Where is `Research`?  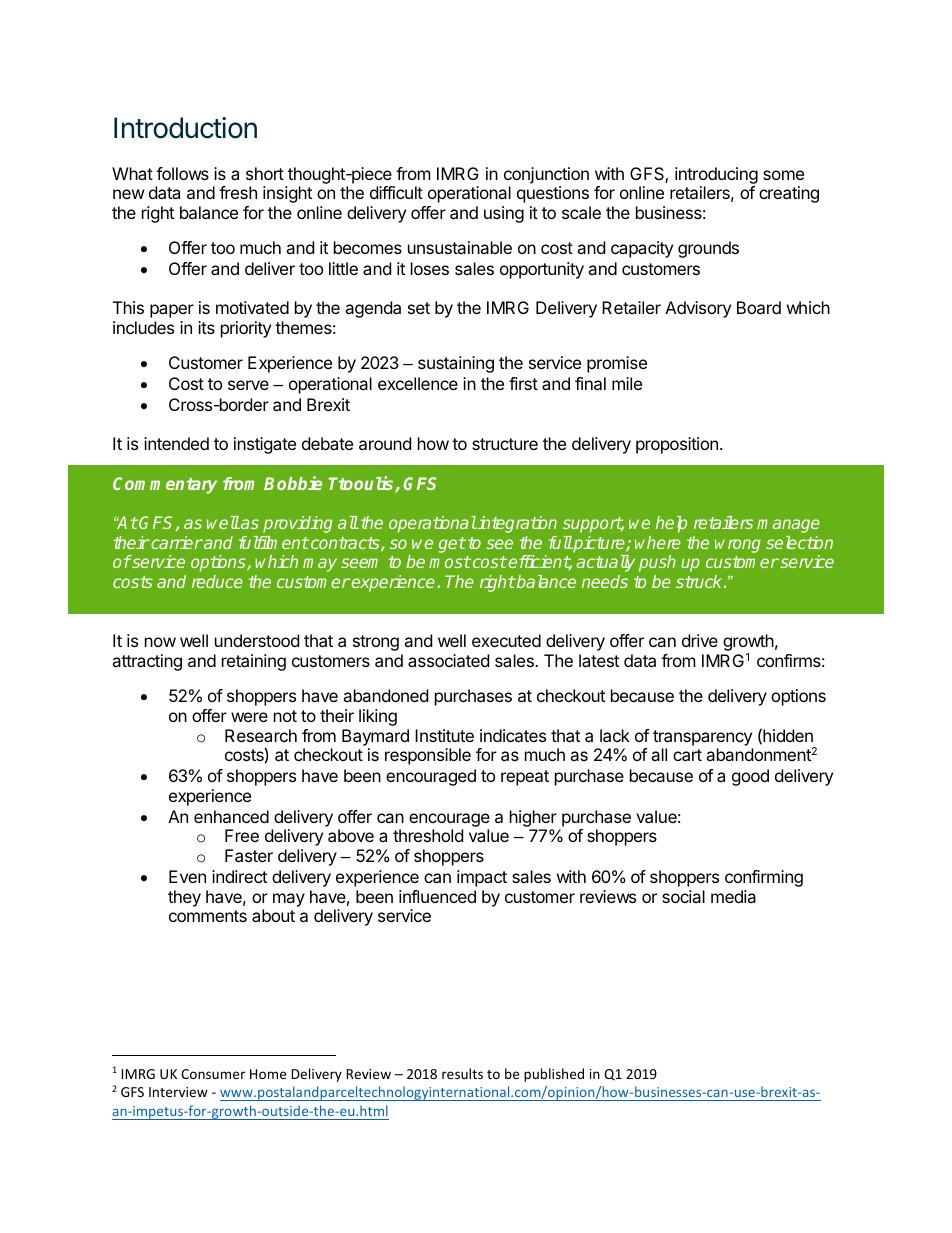
Research is located at coordinates (261, 735).
